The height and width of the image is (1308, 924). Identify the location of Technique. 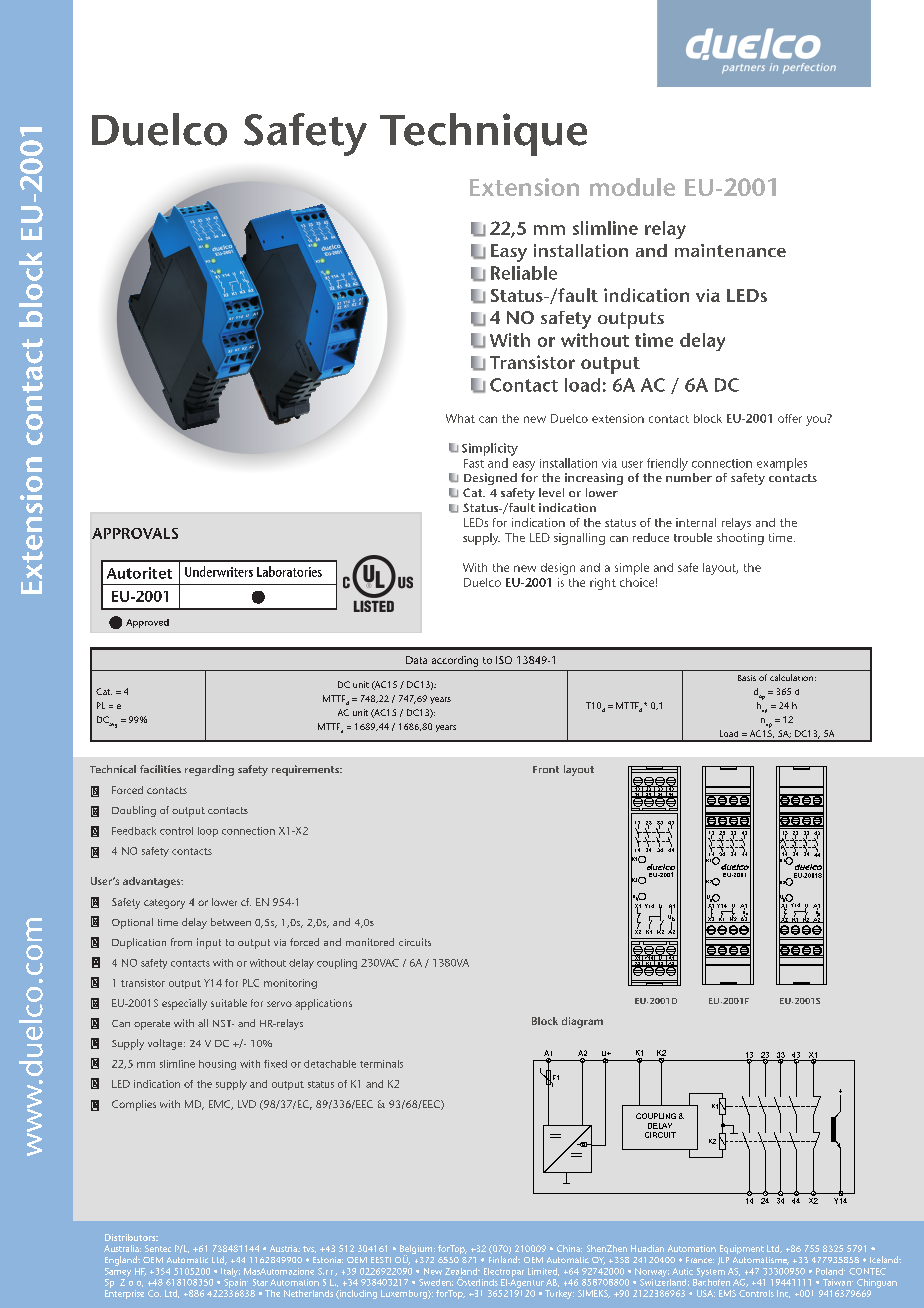
(483, 134).
